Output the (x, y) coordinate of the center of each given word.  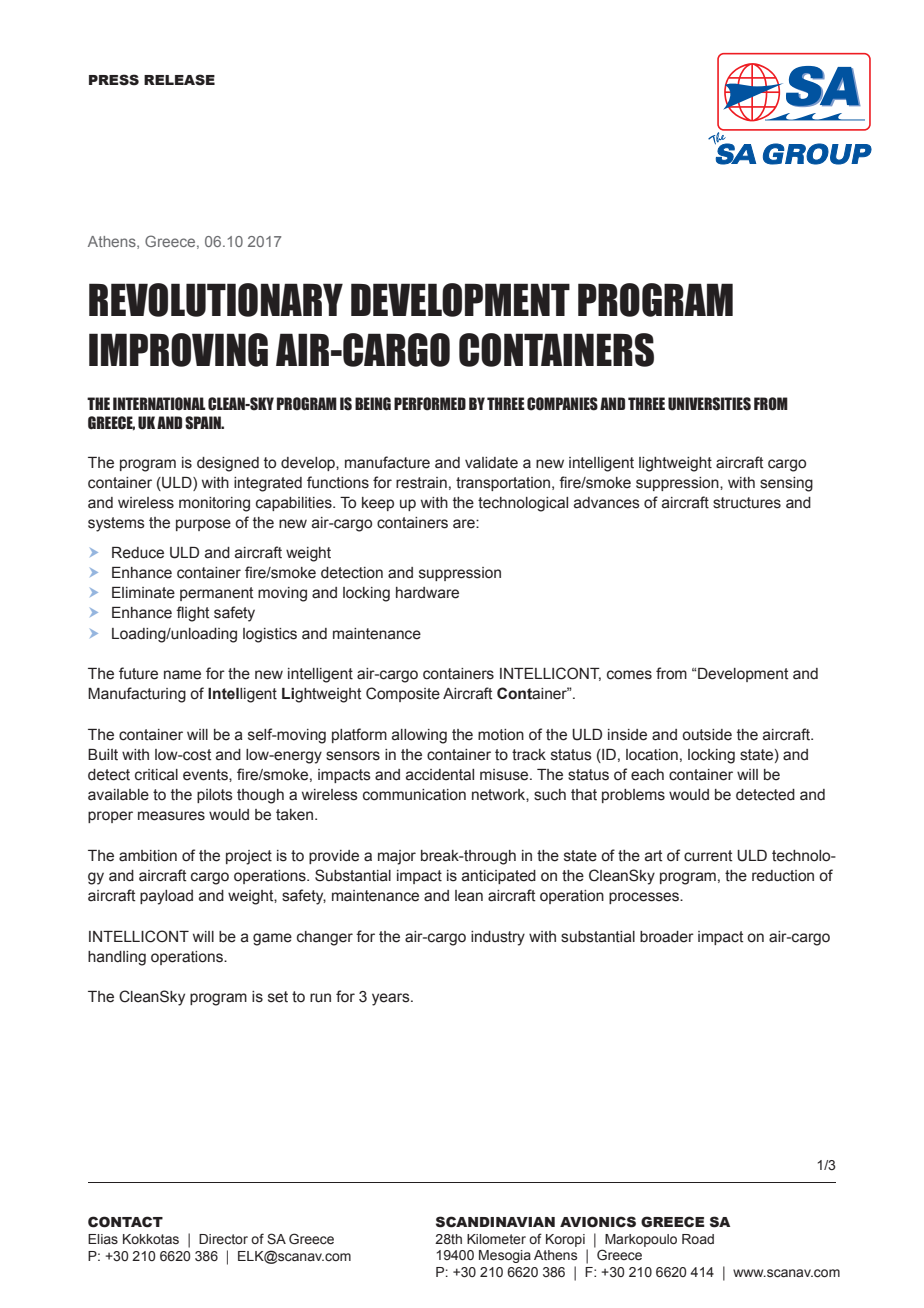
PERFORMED (430, 404)
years (392, 999)
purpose (203, 525)
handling (117, 958)
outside (707, 735)
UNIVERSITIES (709, 404)
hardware (427, 593)
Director (223, 1239)
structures (747, 503)
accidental (440, 775)
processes (645, 898)
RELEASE (179, 80)
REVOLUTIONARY (216, 300)
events (206, 775)
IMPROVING (178, 350)
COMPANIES (562, 404)
